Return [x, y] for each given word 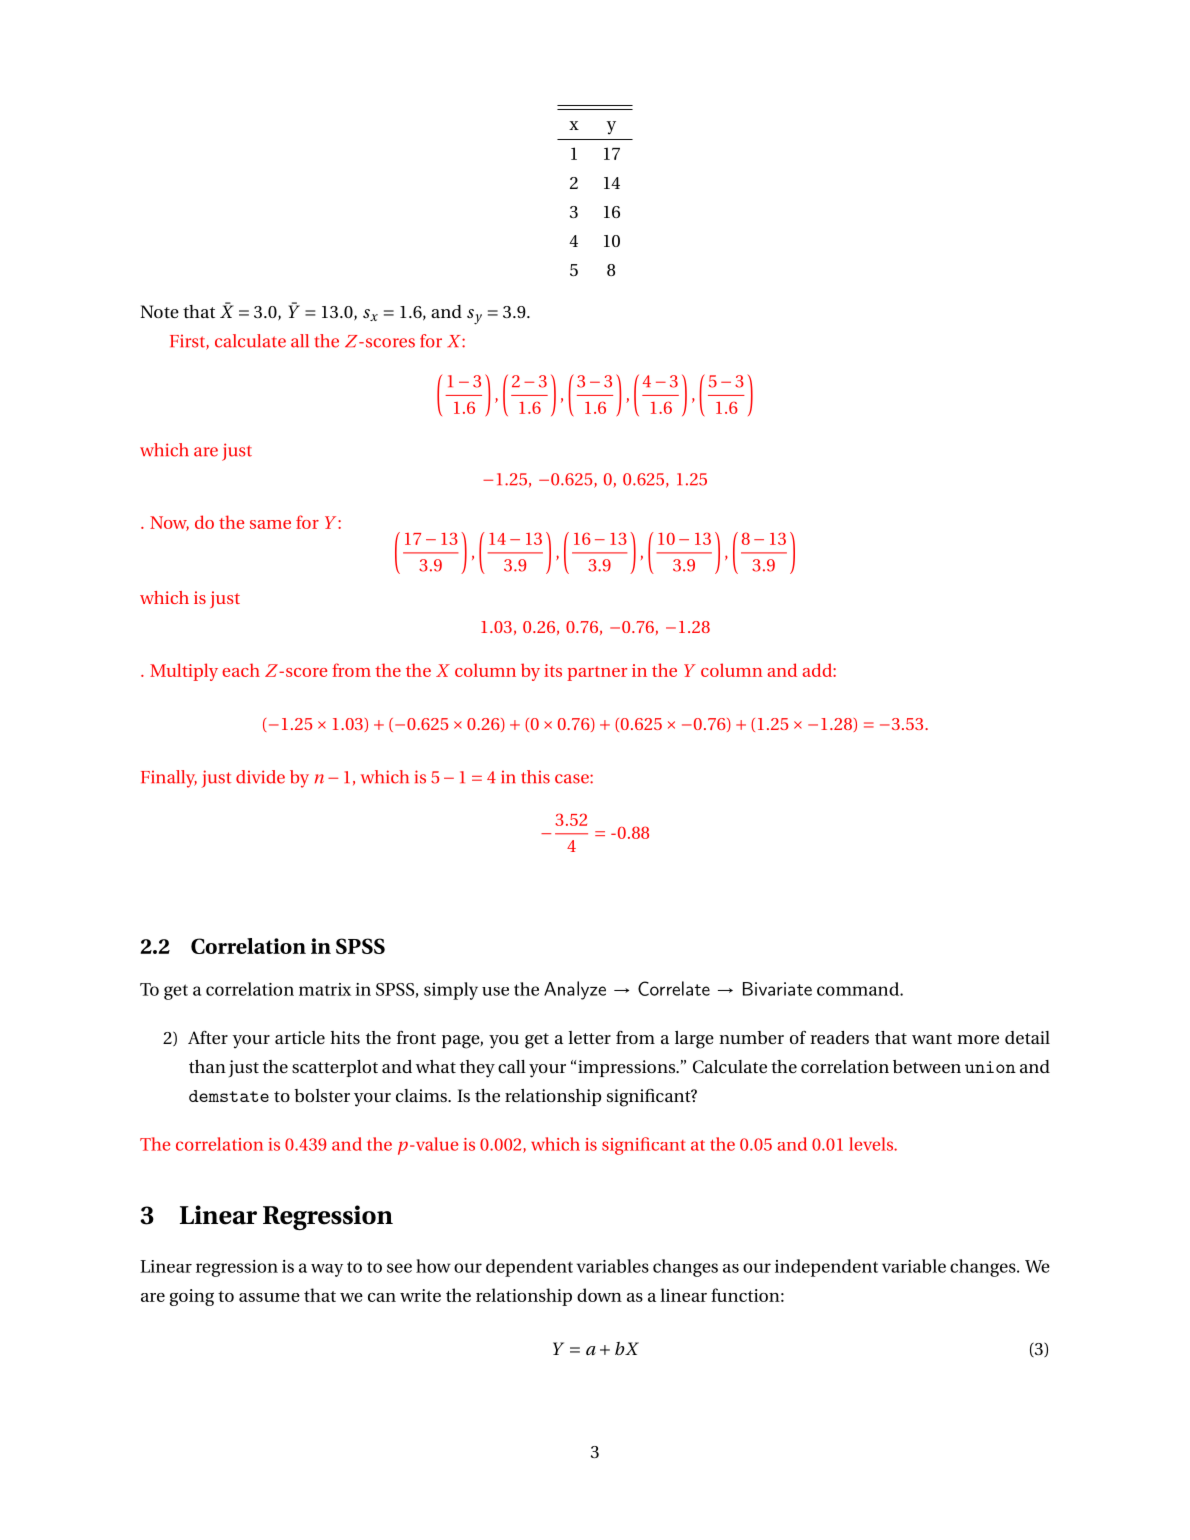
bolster [322, 1095]
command [859, 989]
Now [169, 523]
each [241, 670]
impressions [628, 1068]
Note [159, 311]
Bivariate [777, 989]
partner [597, 673]
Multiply [184, 672]
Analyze [575, 990]
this [535, 777]
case [573, 779]
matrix [325, 989]
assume [269, 1297]
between [927, 1066]
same [270, 524]
